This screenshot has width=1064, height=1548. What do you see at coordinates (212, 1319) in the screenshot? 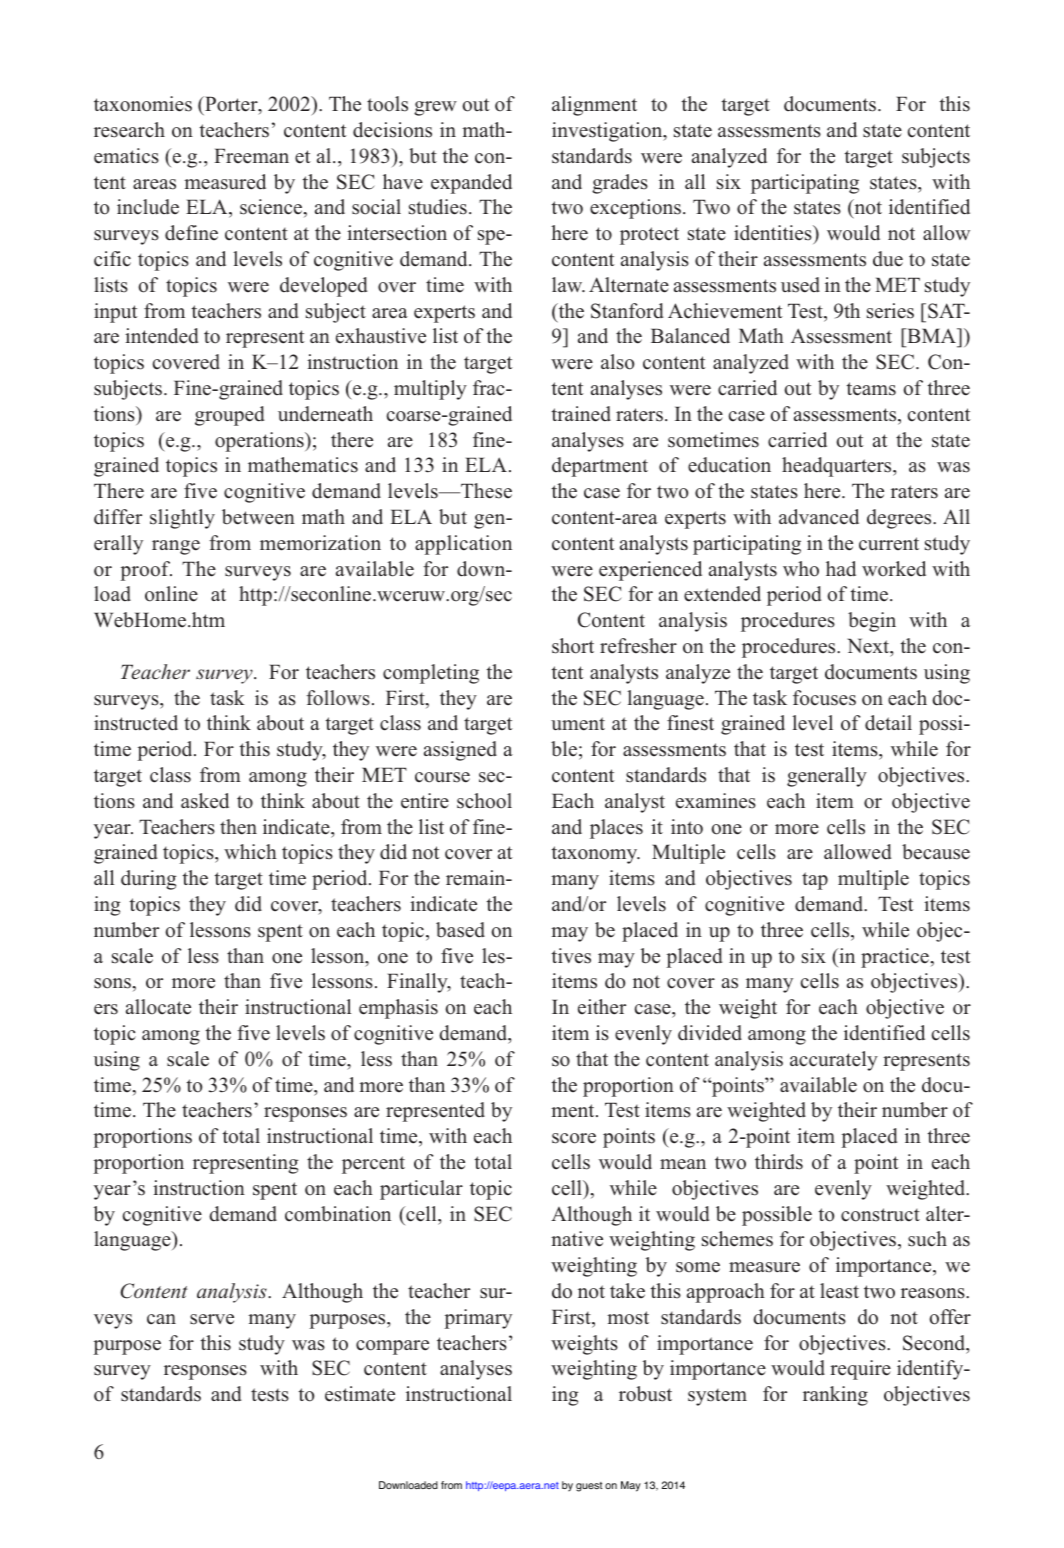
I see `serve` at bounding box center [212, 1319].
